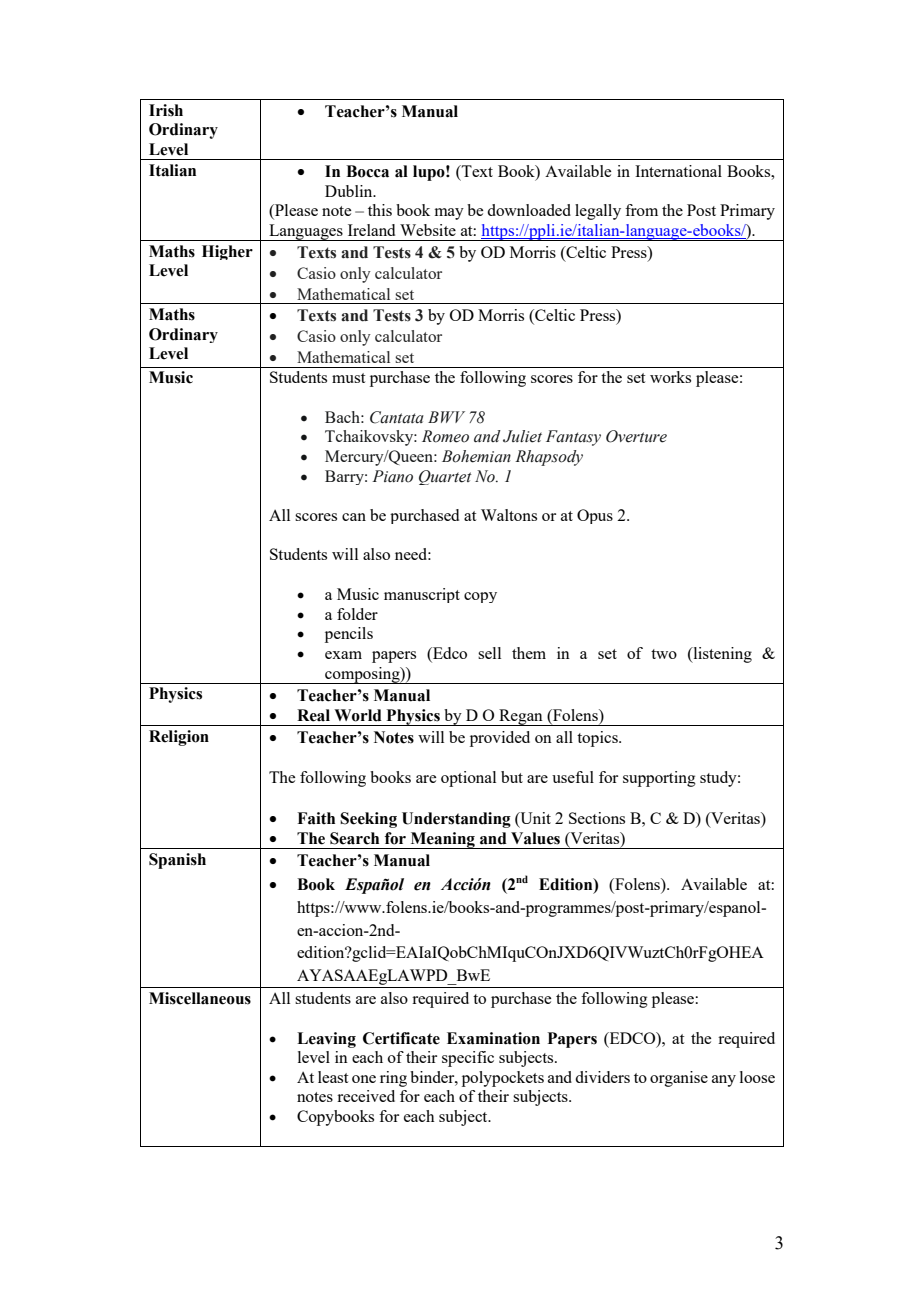 Image resolution: width=924 pixels, height=1308 pixels. Describe the element at coordinates (446, 417) in the page. I see `BWV` at that location.
